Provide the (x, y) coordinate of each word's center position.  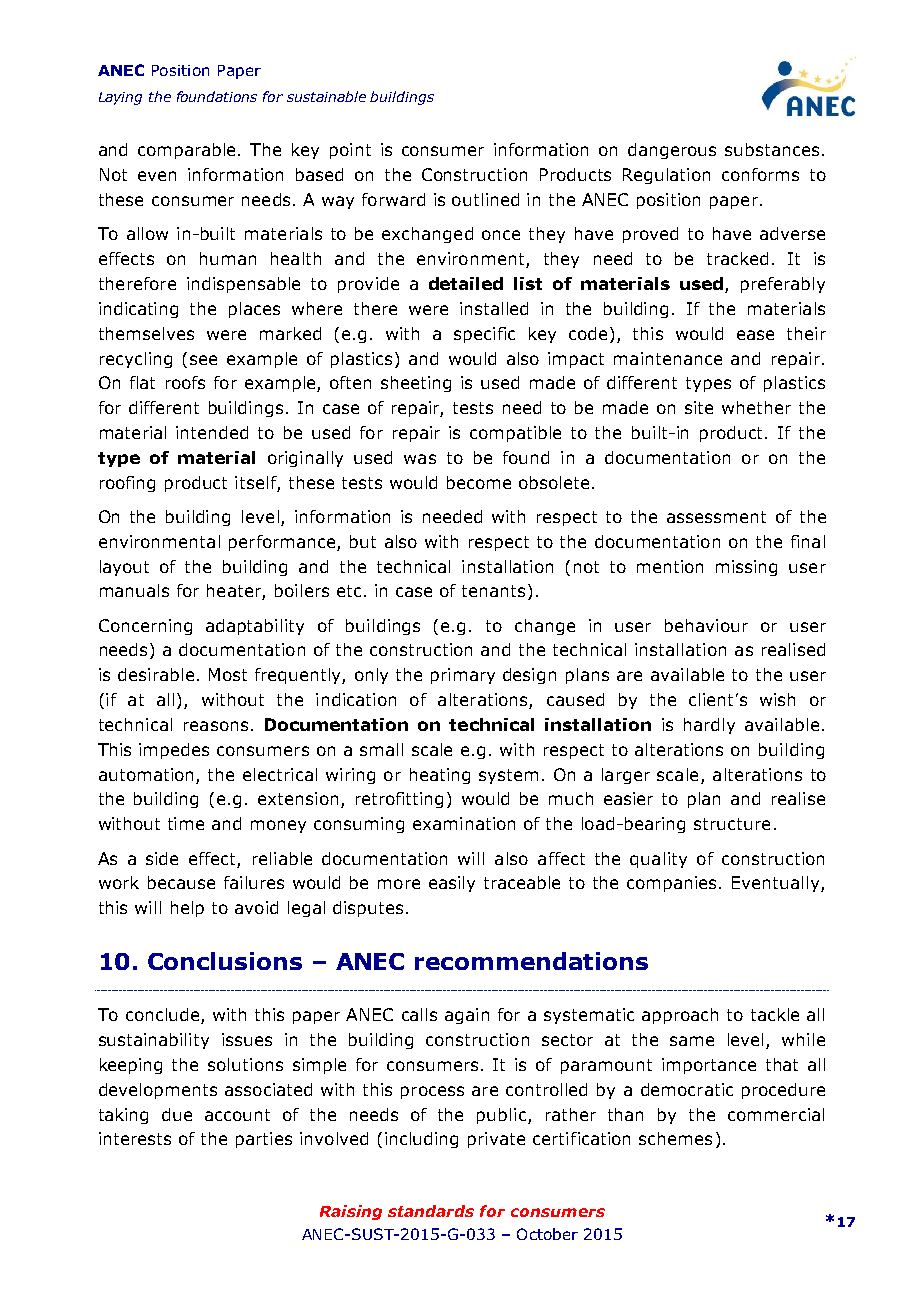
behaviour (706, 625)
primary (463, 676)
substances (772, 149)
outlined (485, 199)
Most (228, 674)
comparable (188, 151)
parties (264, 1140)
